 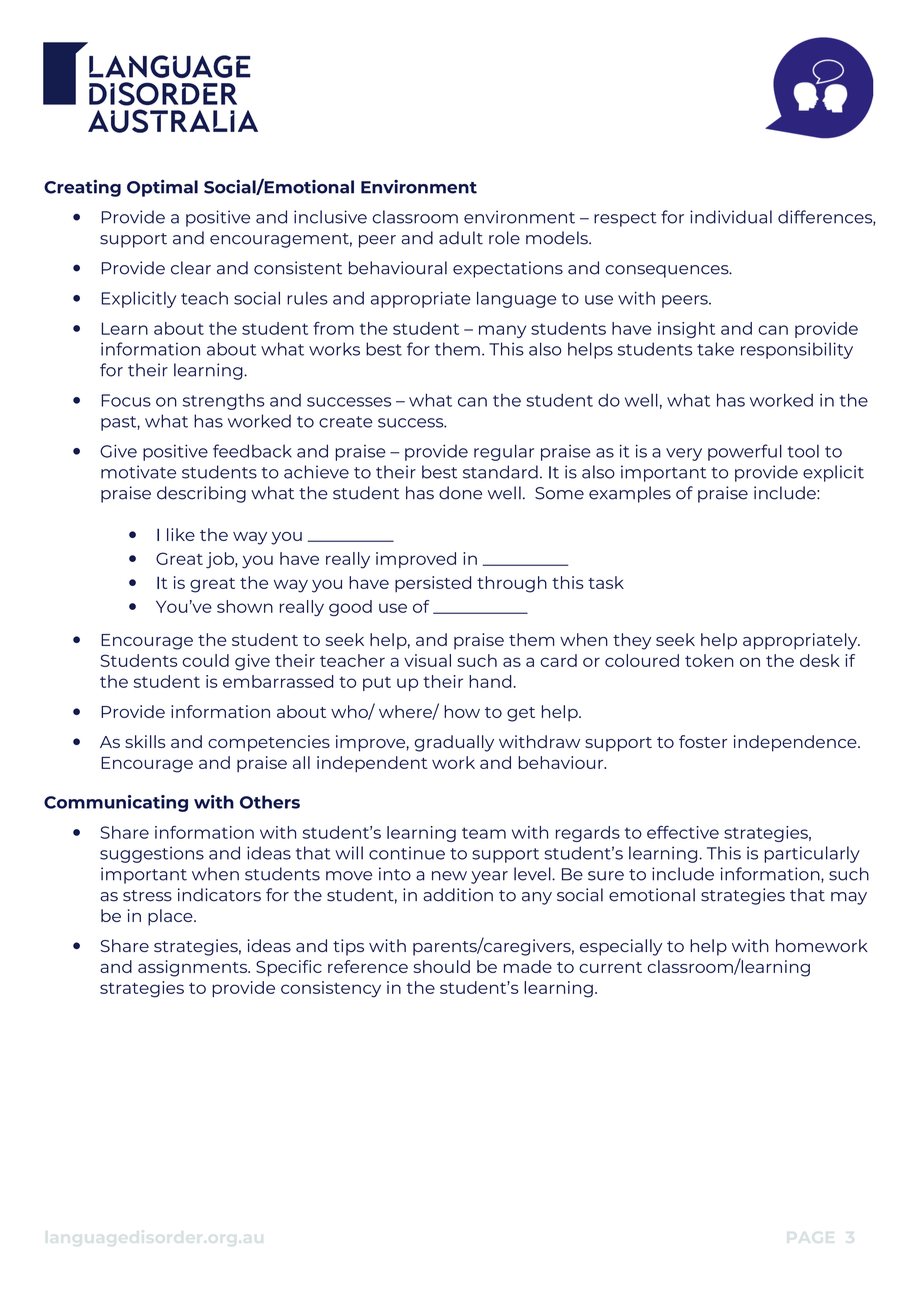 I want to click on adult, so click(x=461, y=238).
